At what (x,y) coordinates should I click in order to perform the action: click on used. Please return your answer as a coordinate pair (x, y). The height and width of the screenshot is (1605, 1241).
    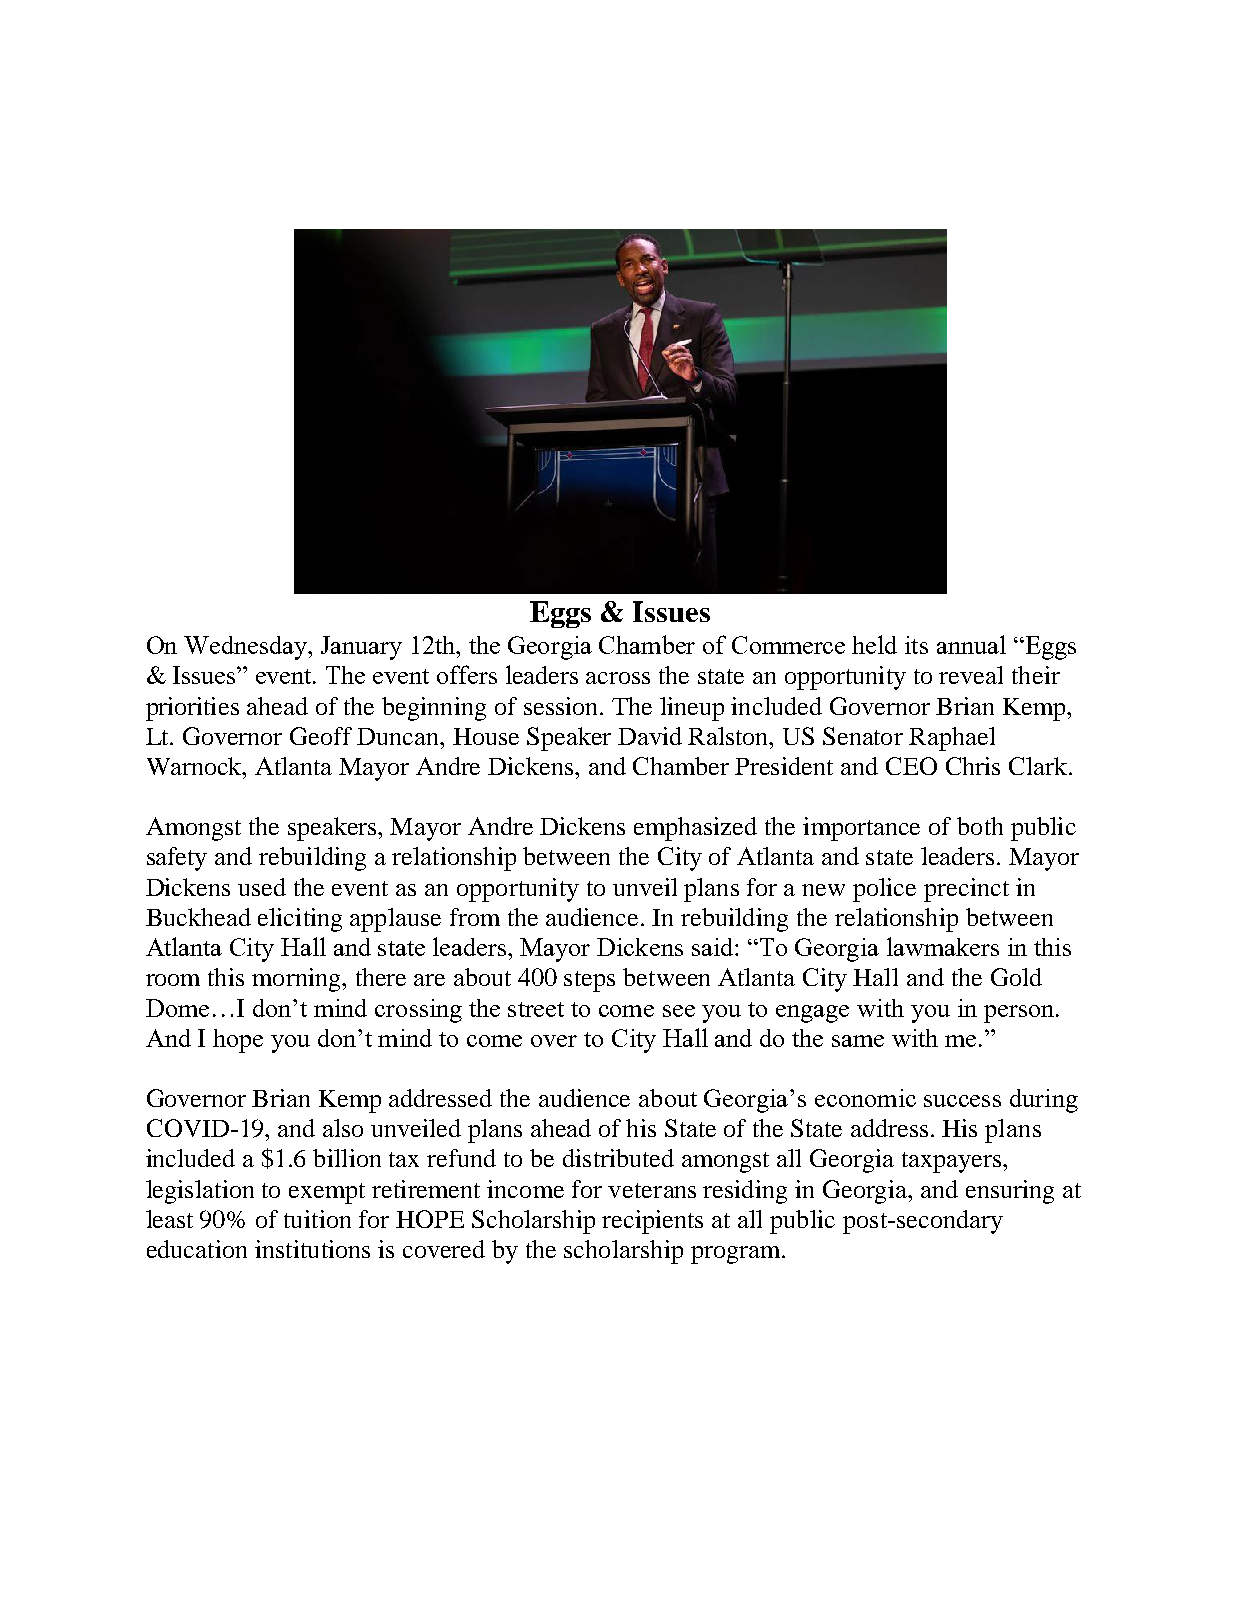
    Looking at the image, I should click on (262, 887).
